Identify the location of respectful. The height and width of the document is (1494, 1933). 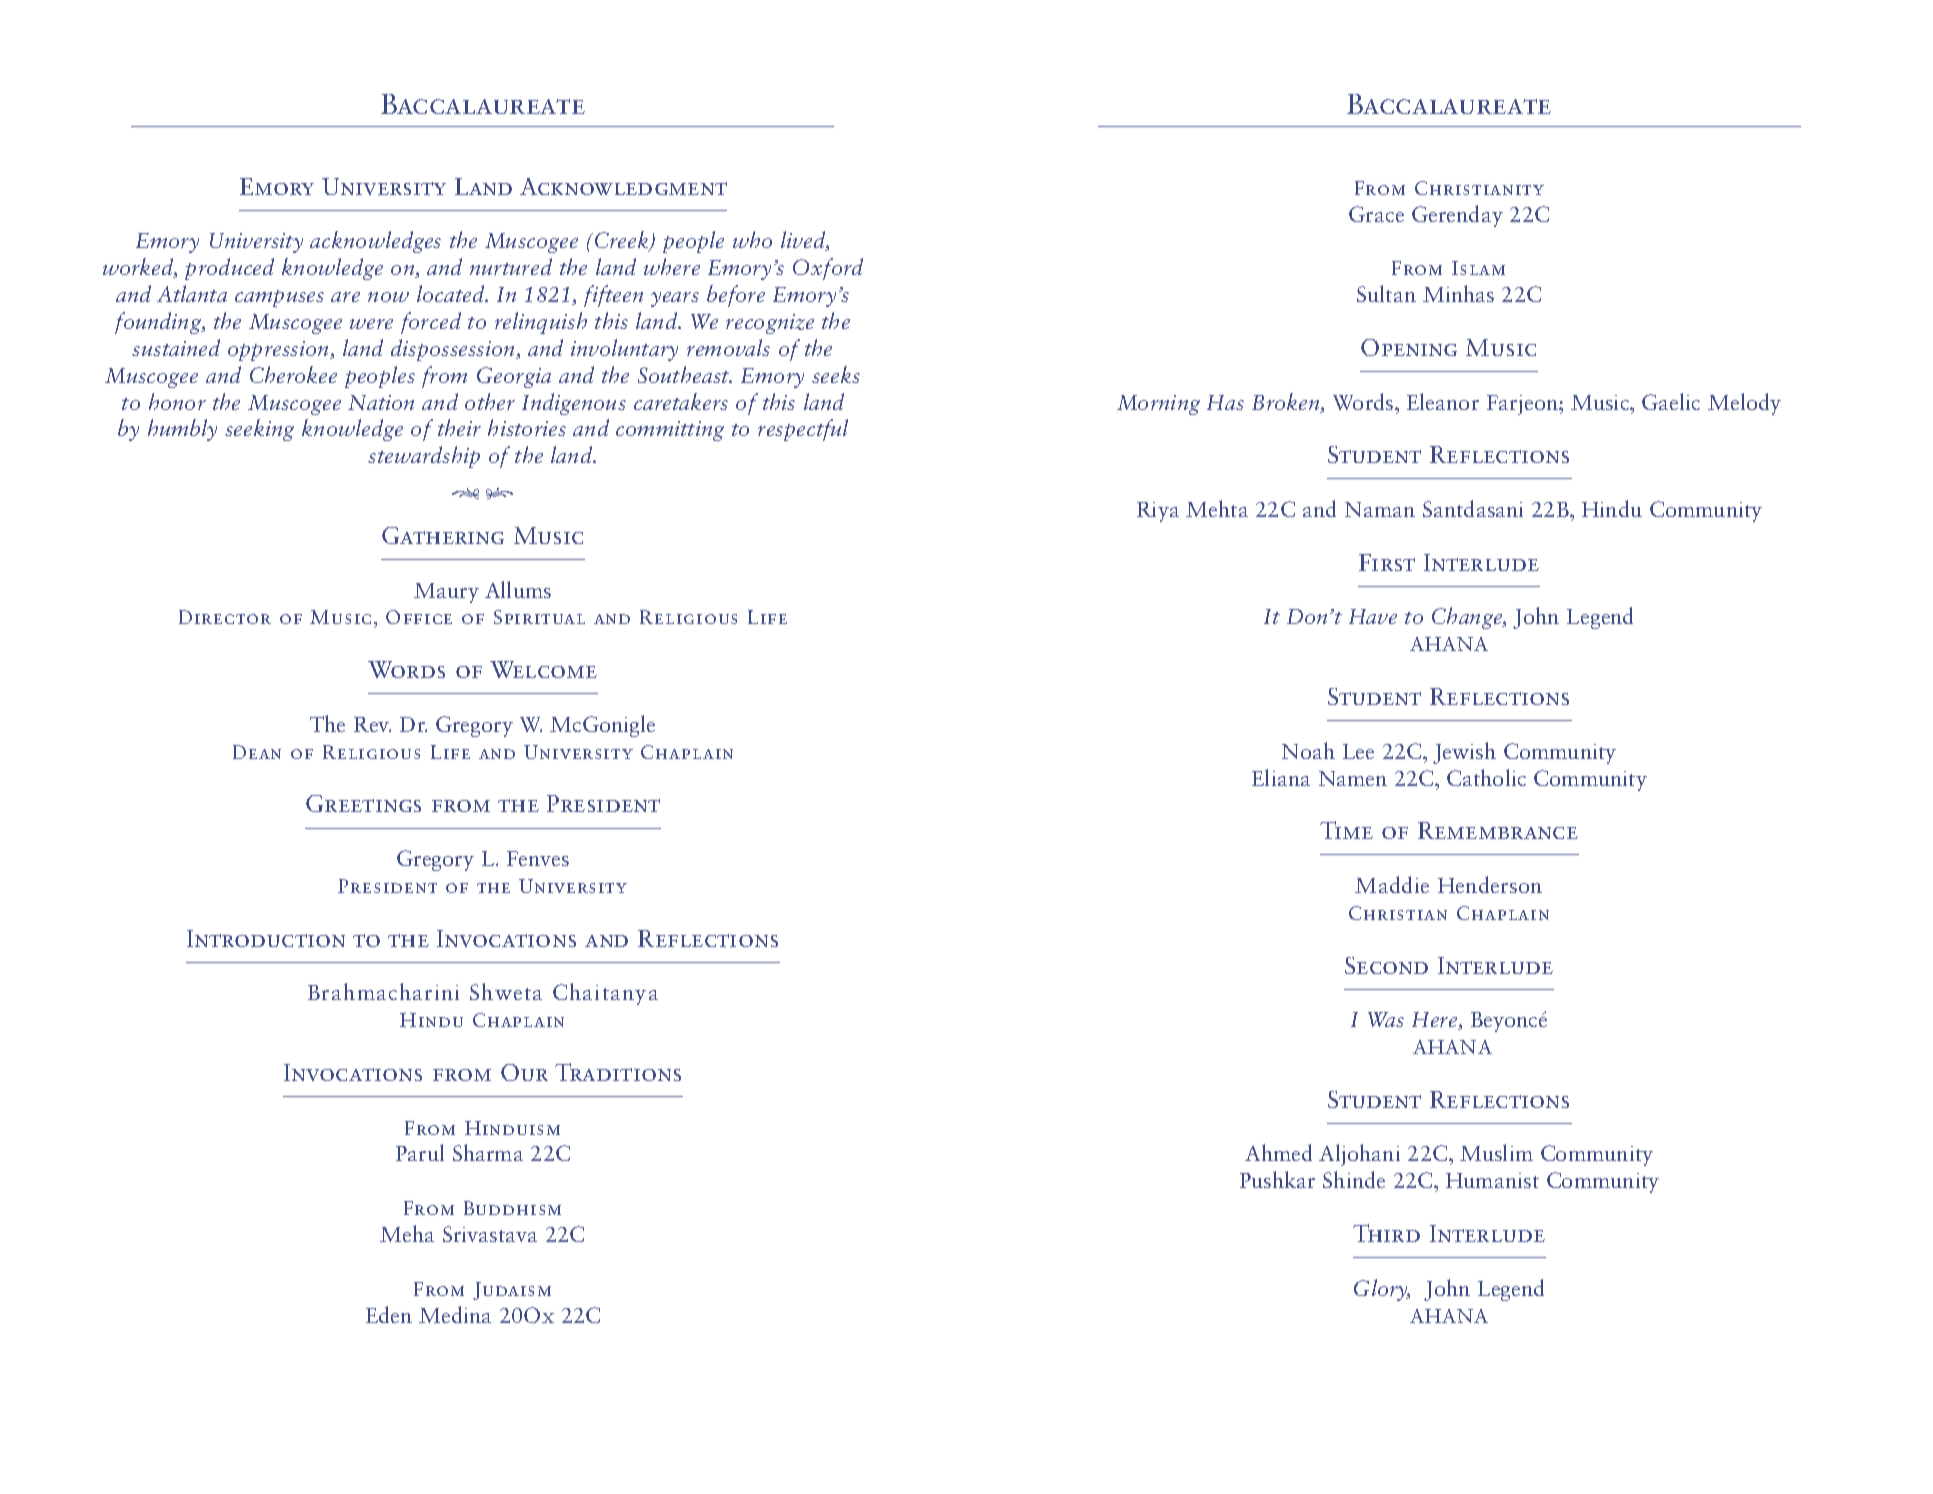
(803, 430).
